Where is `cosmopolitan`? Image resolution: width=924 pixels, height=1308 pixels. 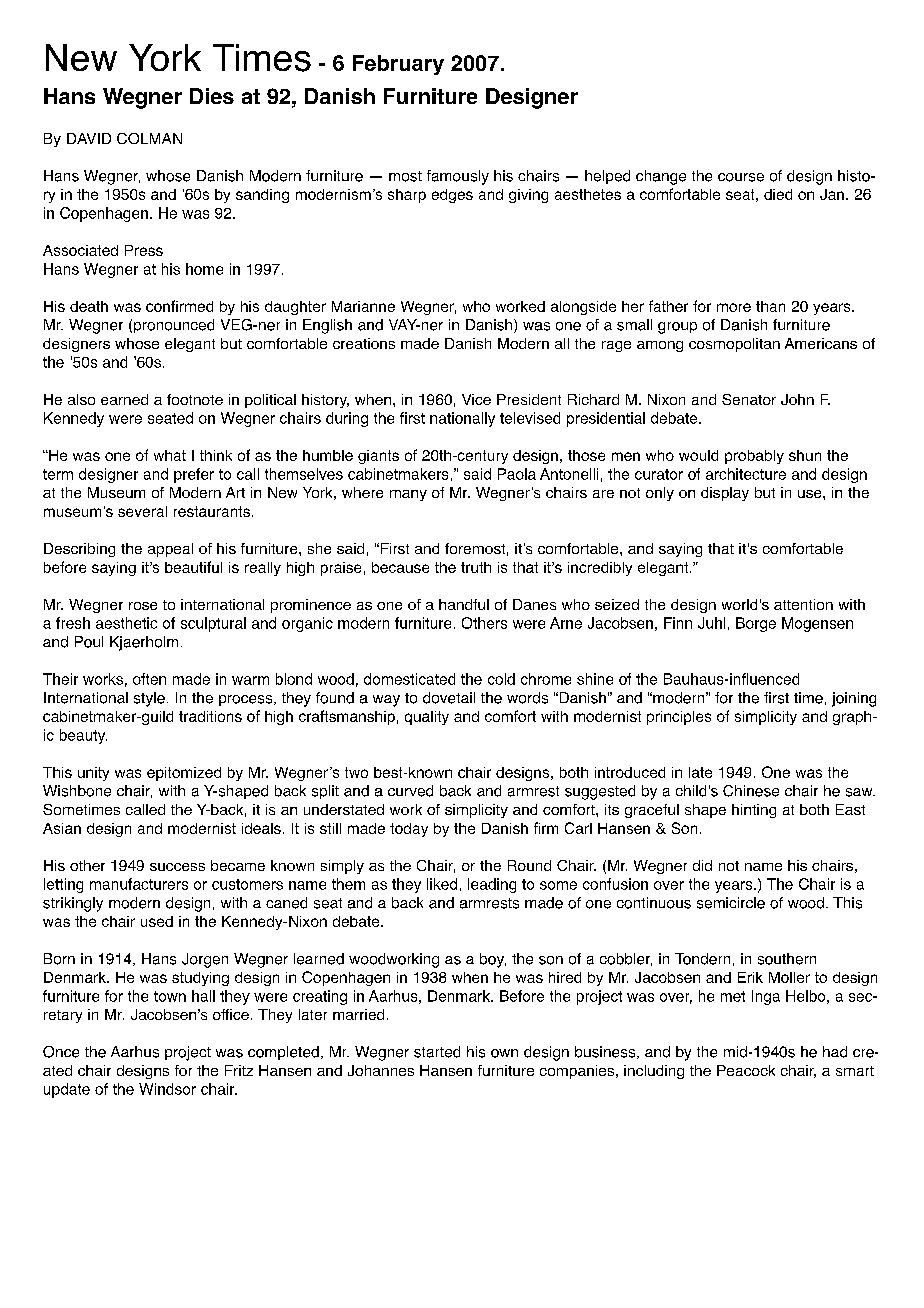 cosmopolitan is located at coordinates (734, 345).
